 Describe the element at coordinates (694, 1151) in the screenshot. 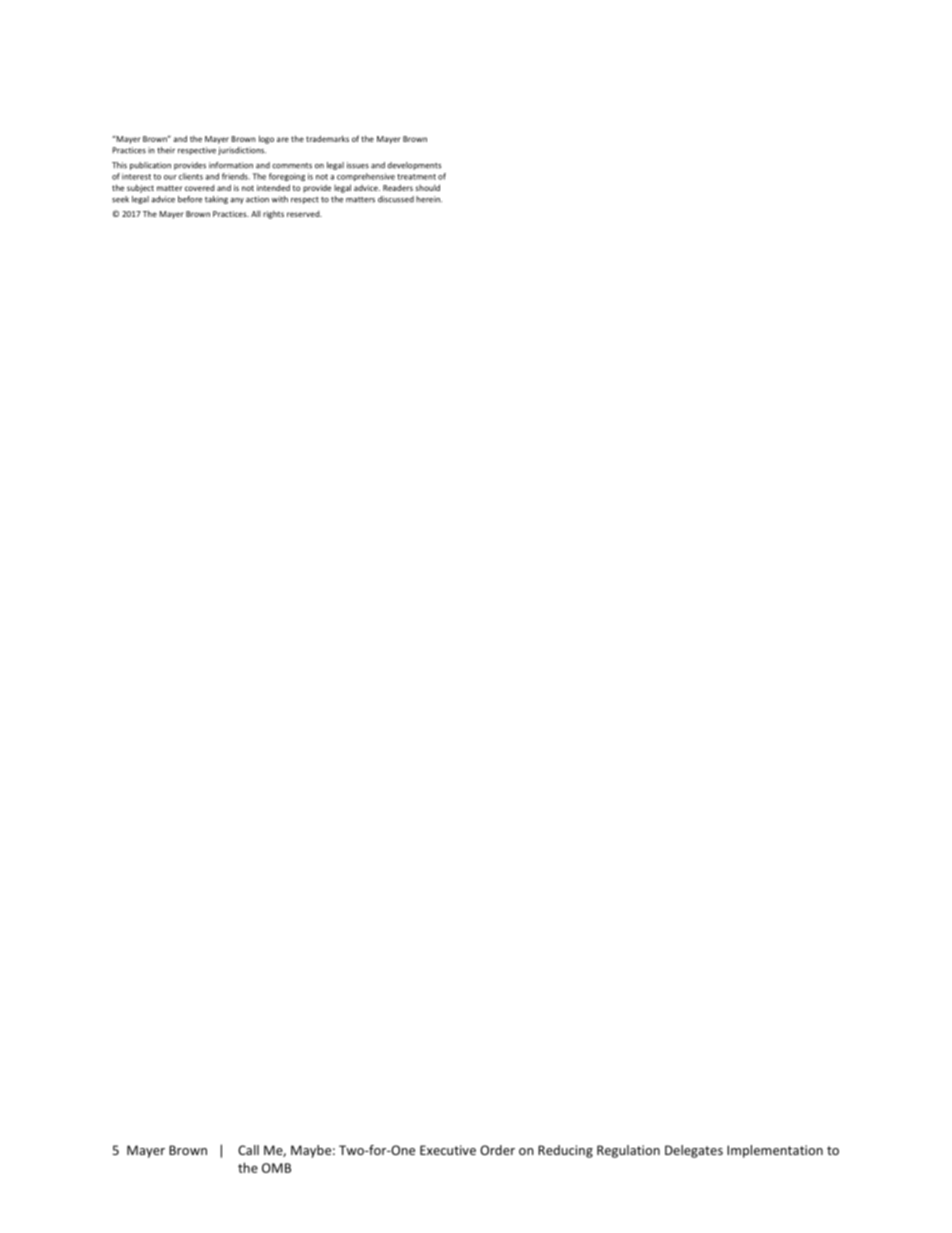

I see `Delegates` at that location.
